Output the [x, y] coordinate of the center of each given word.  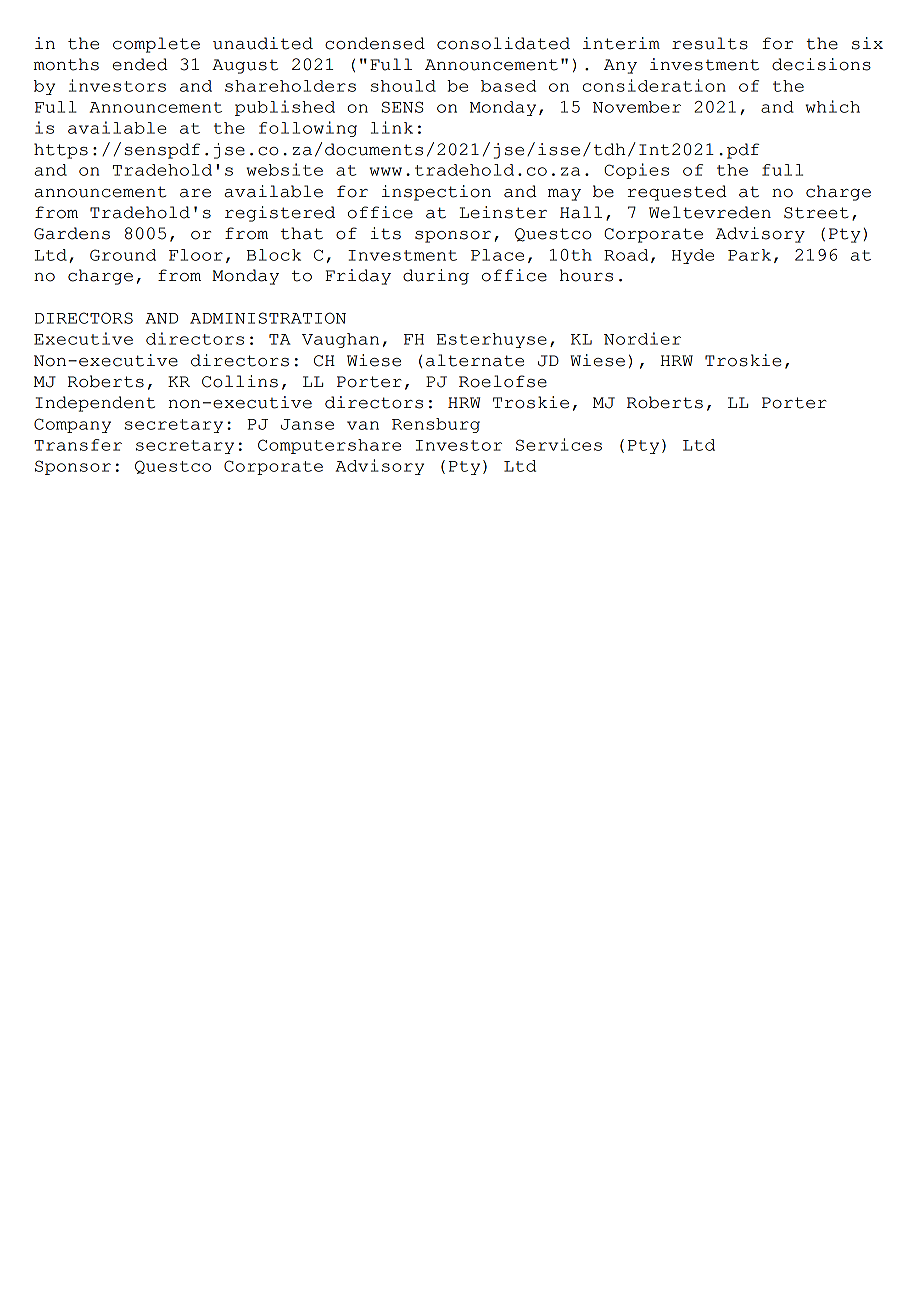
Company [72, 425]
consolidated [503, 43]
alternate [475, 360]
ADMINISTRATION [268, 318]
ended [140, 64]
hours [586, 275]
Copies [636, 171]
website [284, 169]
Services [559, 444]
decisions [821, 64]
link [392, 127]
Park [749, 255]
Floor [196, 255]
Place [497, 255]
